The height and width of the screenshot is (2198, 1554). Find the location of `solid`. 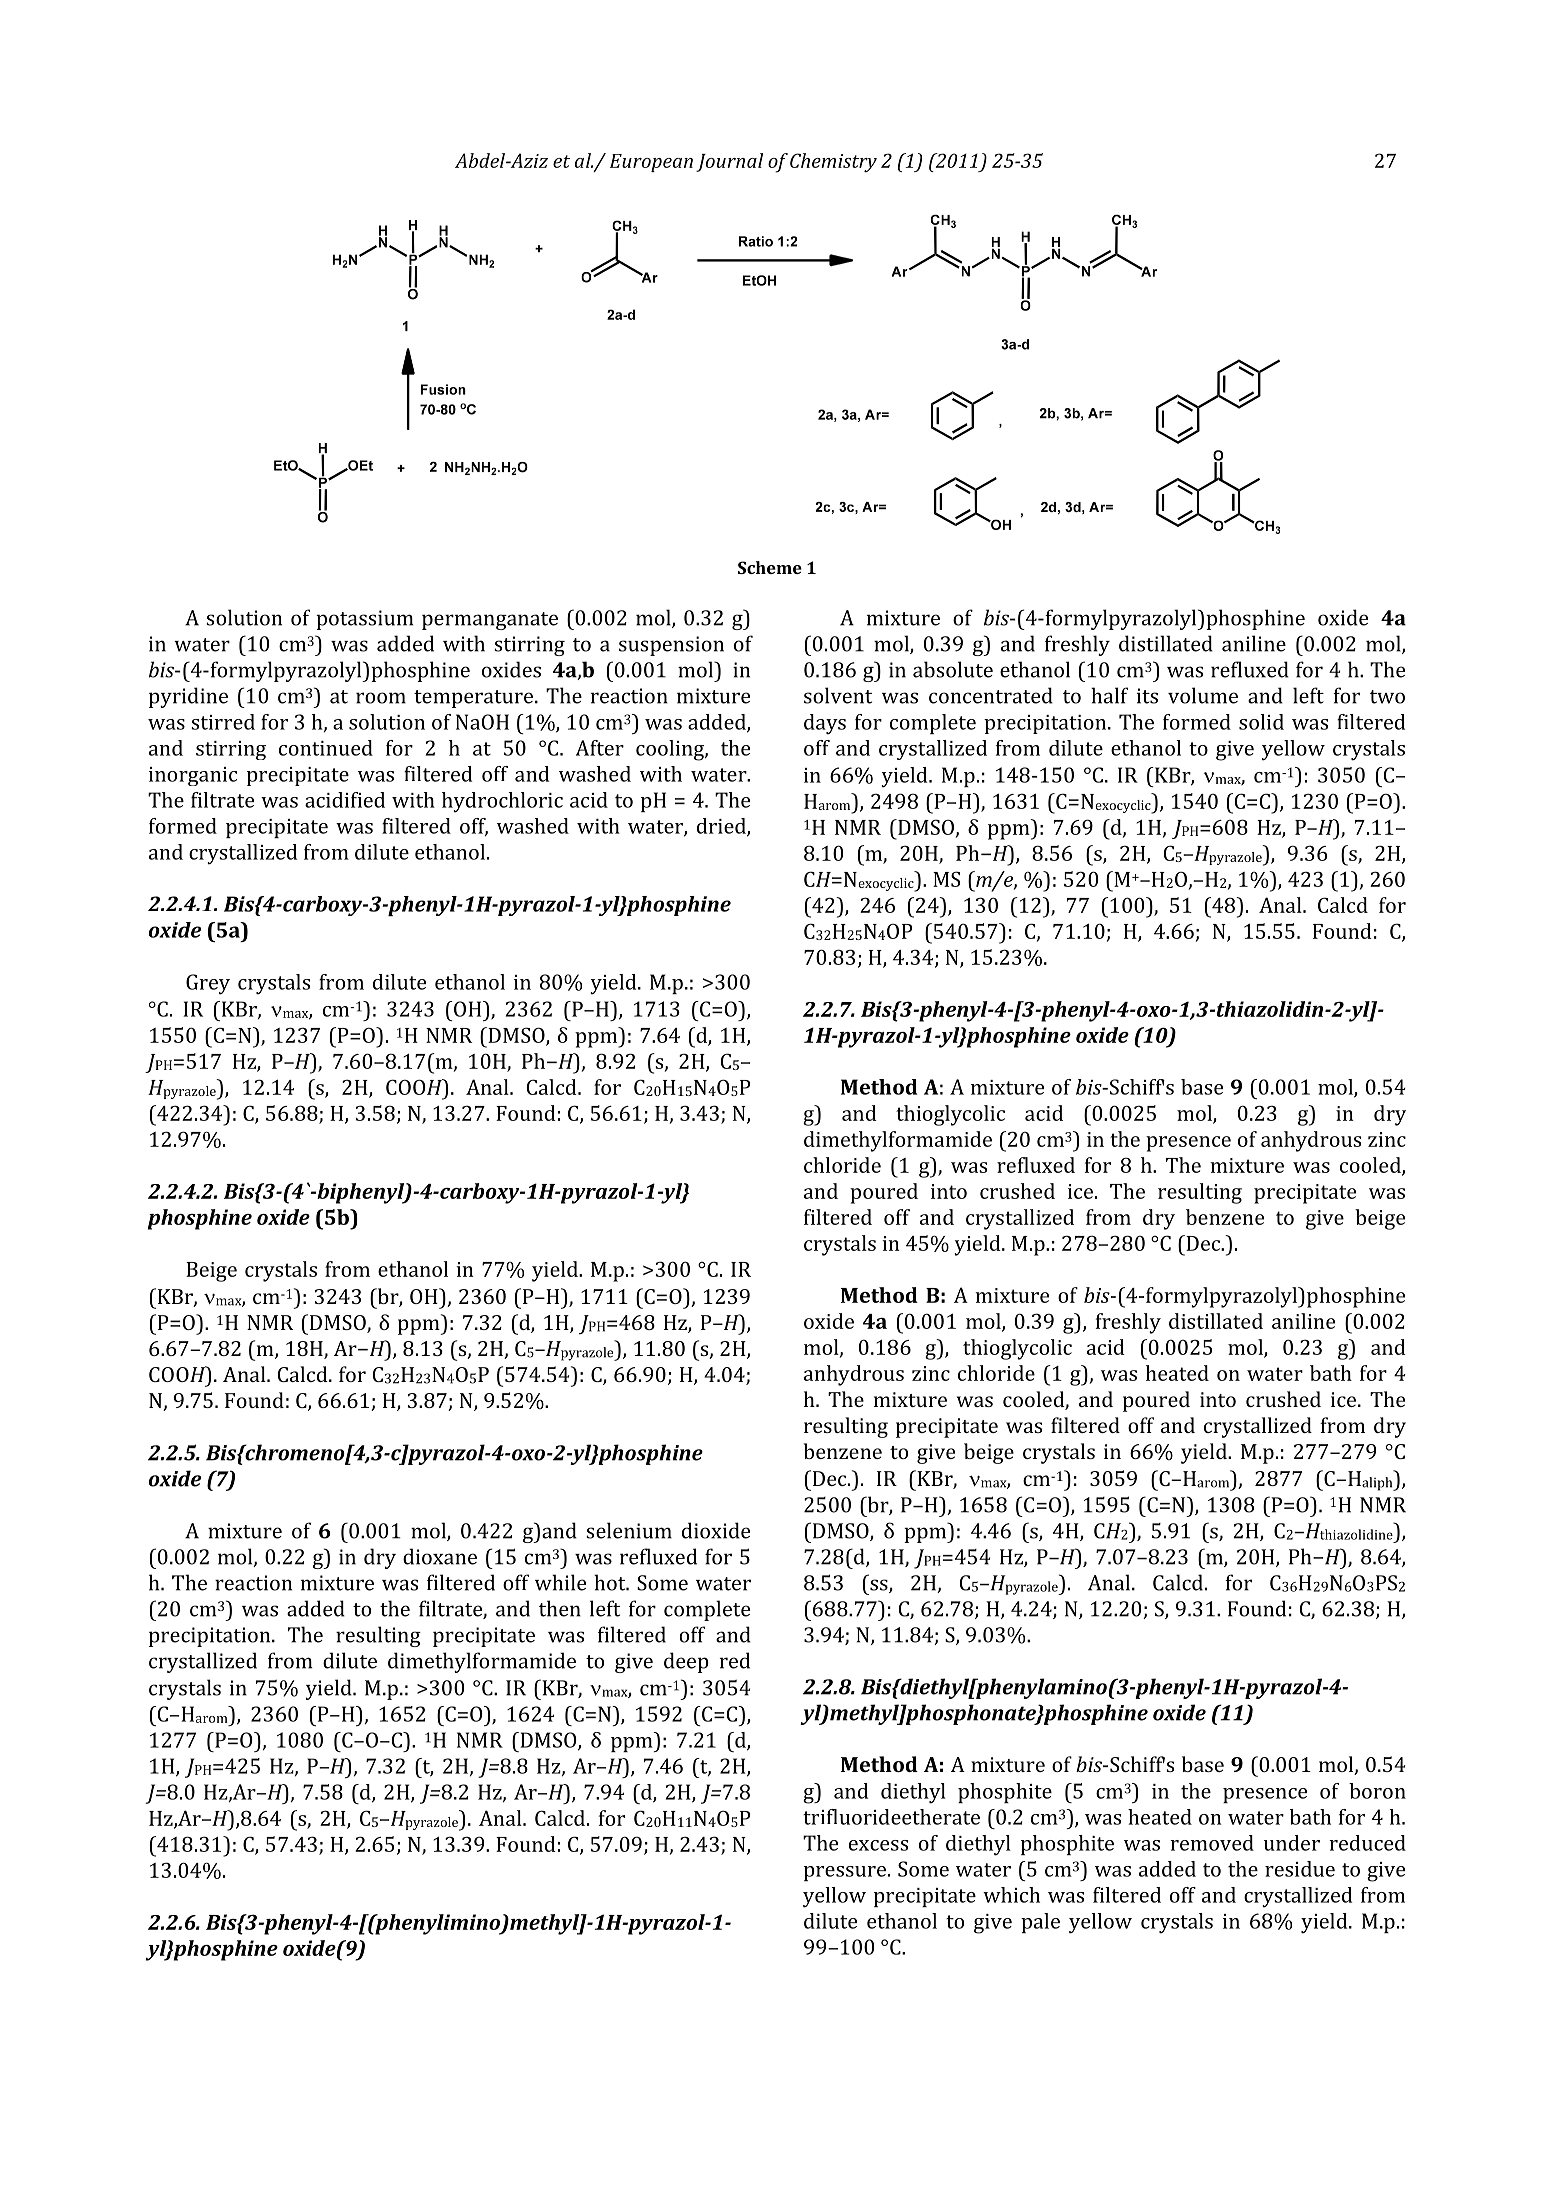

solid is located at coordinates (1261, 722).
